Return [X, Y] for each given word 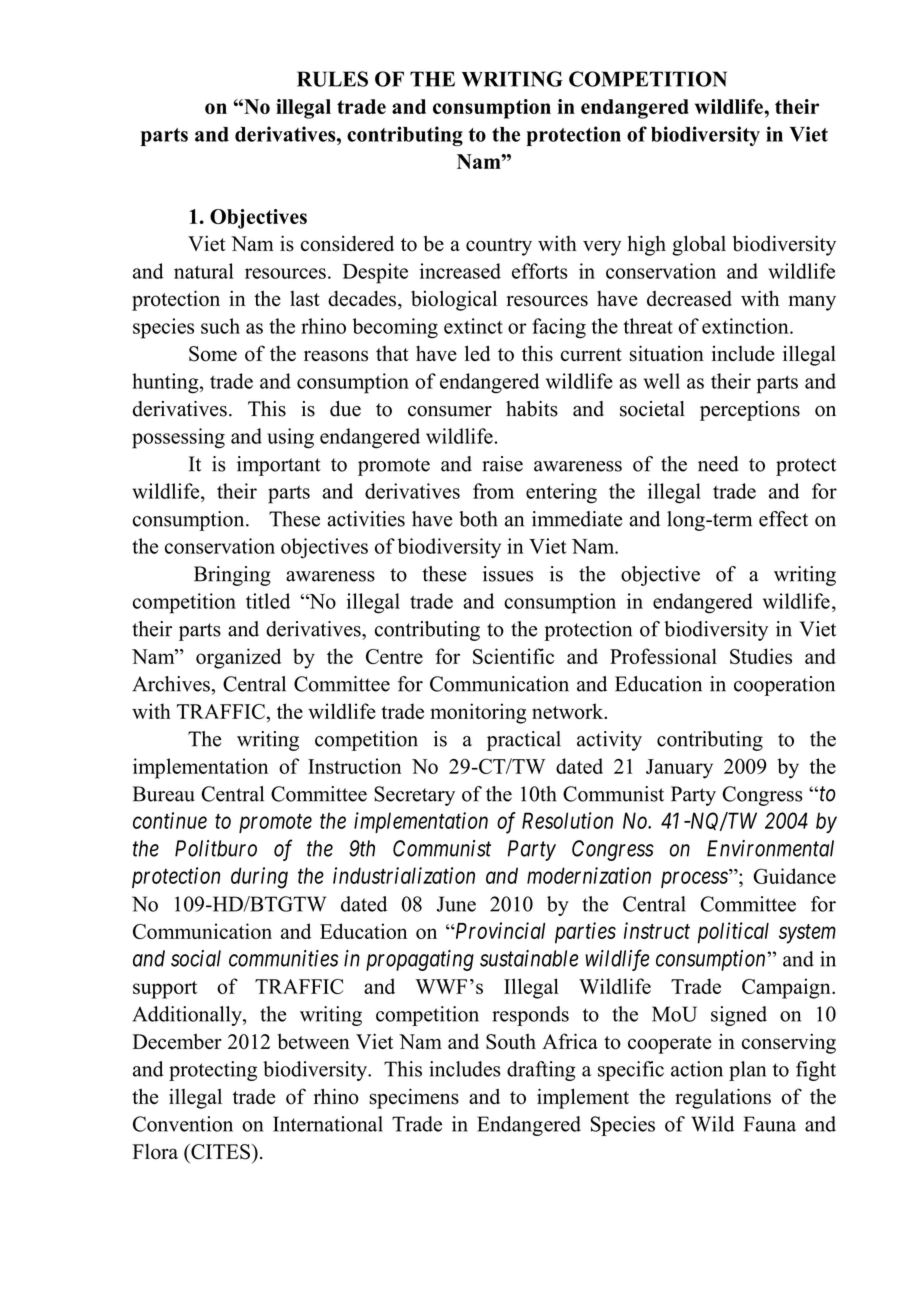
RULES [332, 79]
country [499, 247]
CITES [219, 1152]
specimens [414, 1098]
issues [508, 574]
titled [268, 601]
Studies [761, 656]
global [699, 245]
